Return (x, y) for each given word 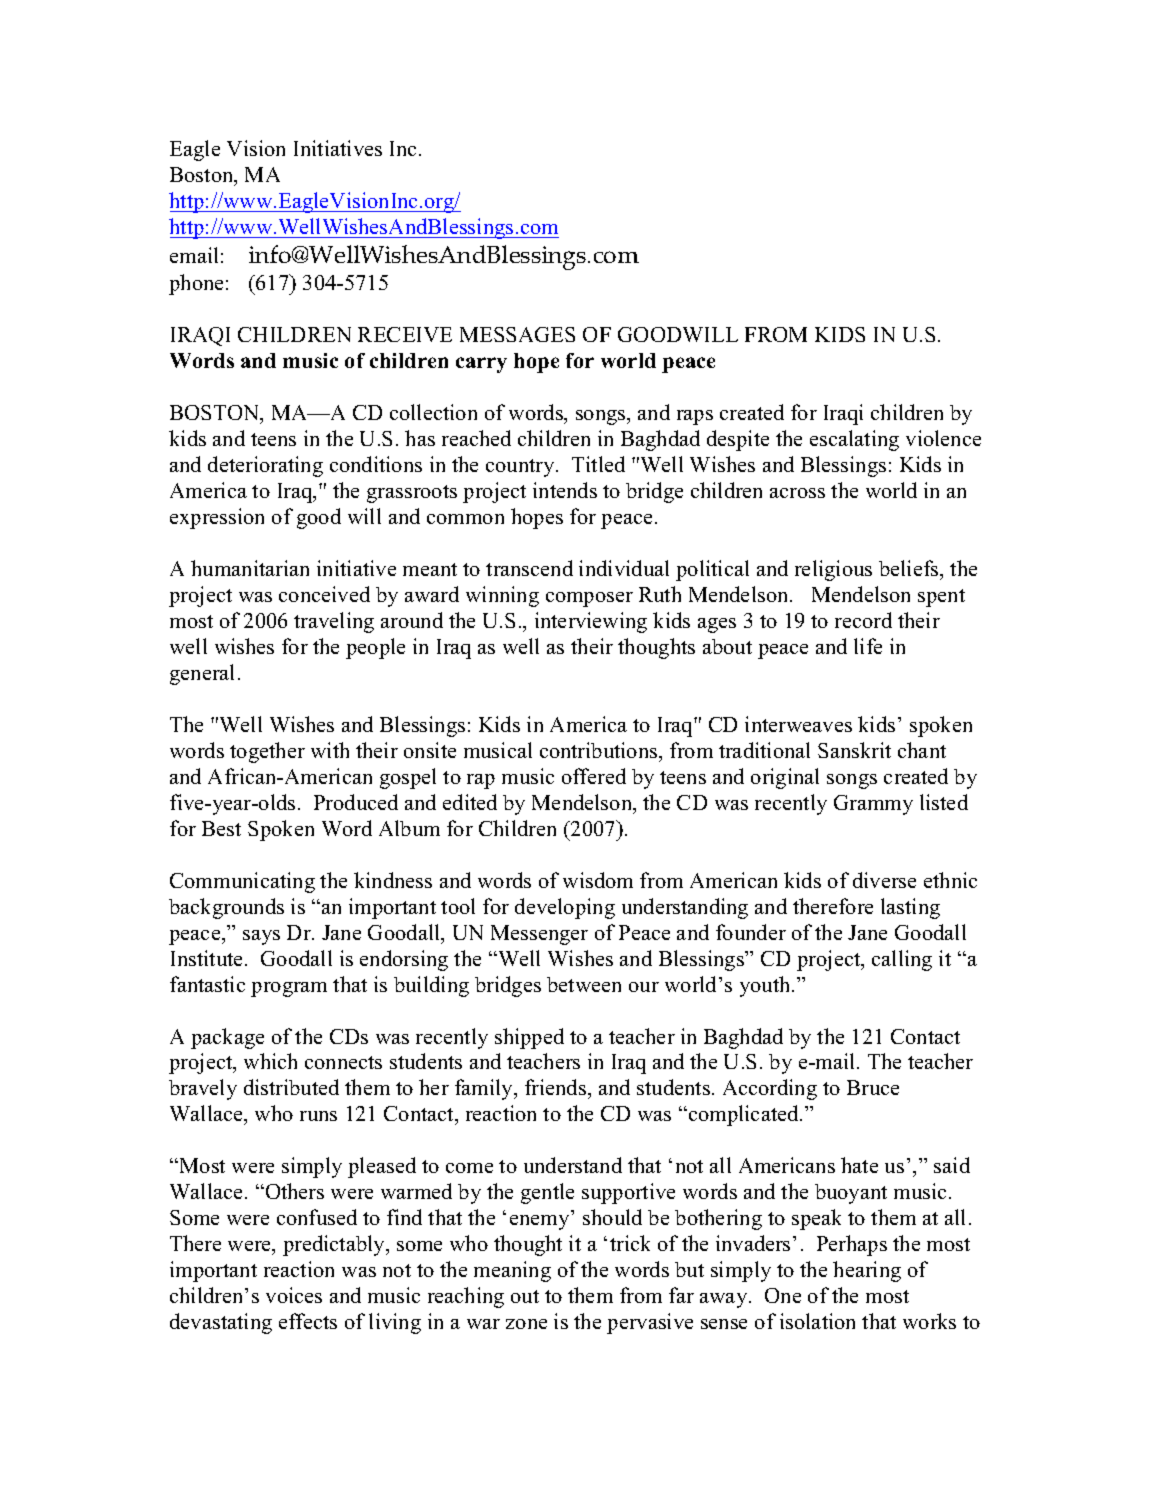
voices (294, 1295)
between (584, 984)
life (868, 646)
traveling (334, 622)
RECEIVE (405, 334)
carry (481, 365)
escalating (854, 440)
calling (902, 960)
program (289, 989)
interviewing (591, 622)
